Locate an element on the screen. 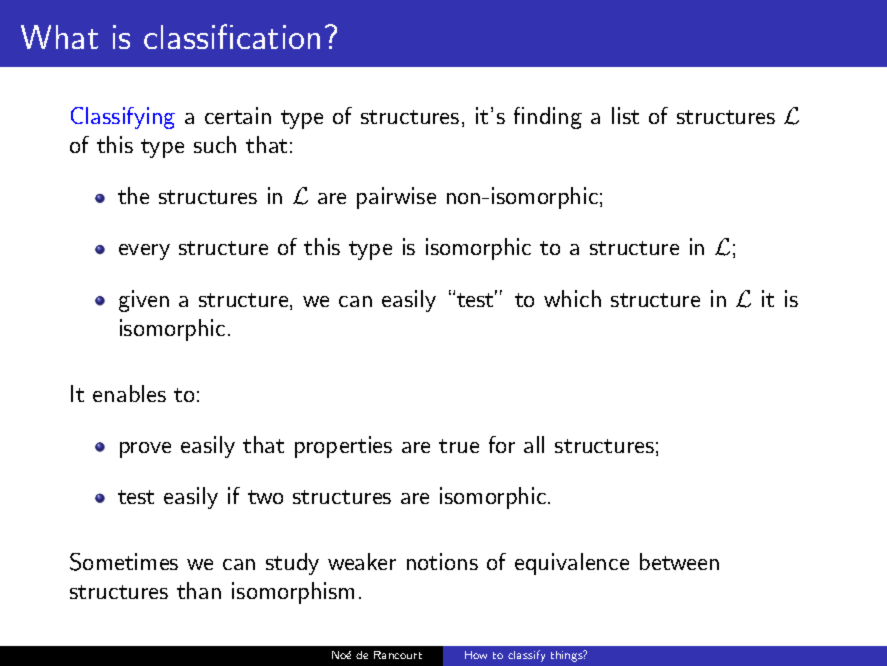 This screenshot has width=887, height=666. properties is located at coordinates (343, 447).
